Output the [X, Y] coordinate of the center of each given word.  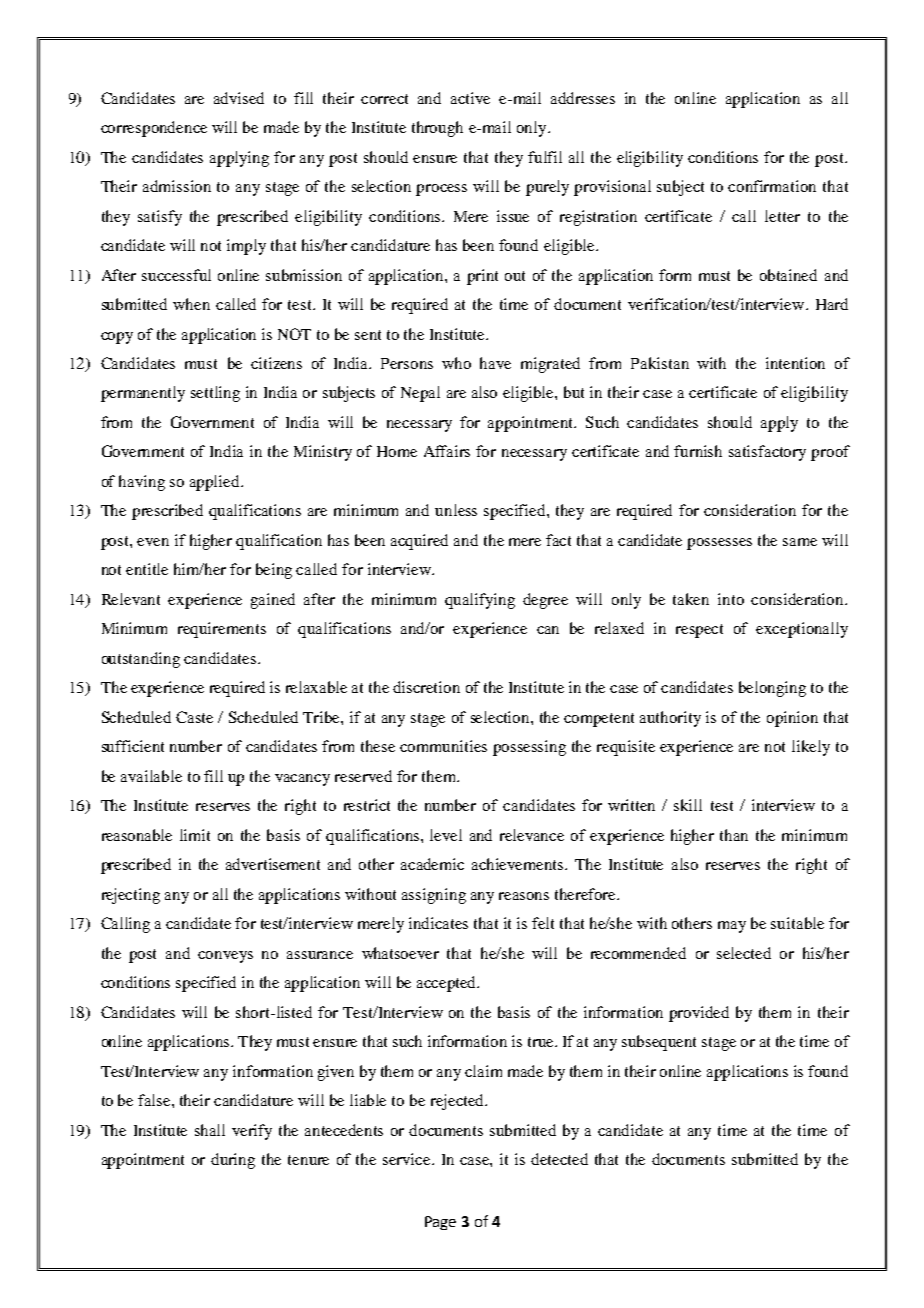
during [233, 1161]
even [153, 542]
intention [795, 363]
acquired [419, 542]
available [151, 776]
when [191, 304]
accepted [447, 984]
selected [744, 953]
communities [443, 746]
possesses [719, 544]
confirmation [772, 186]
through [437, 129]
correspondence [154, 129]
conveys [225, 957]
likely [811, 748]
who [456, 363]
